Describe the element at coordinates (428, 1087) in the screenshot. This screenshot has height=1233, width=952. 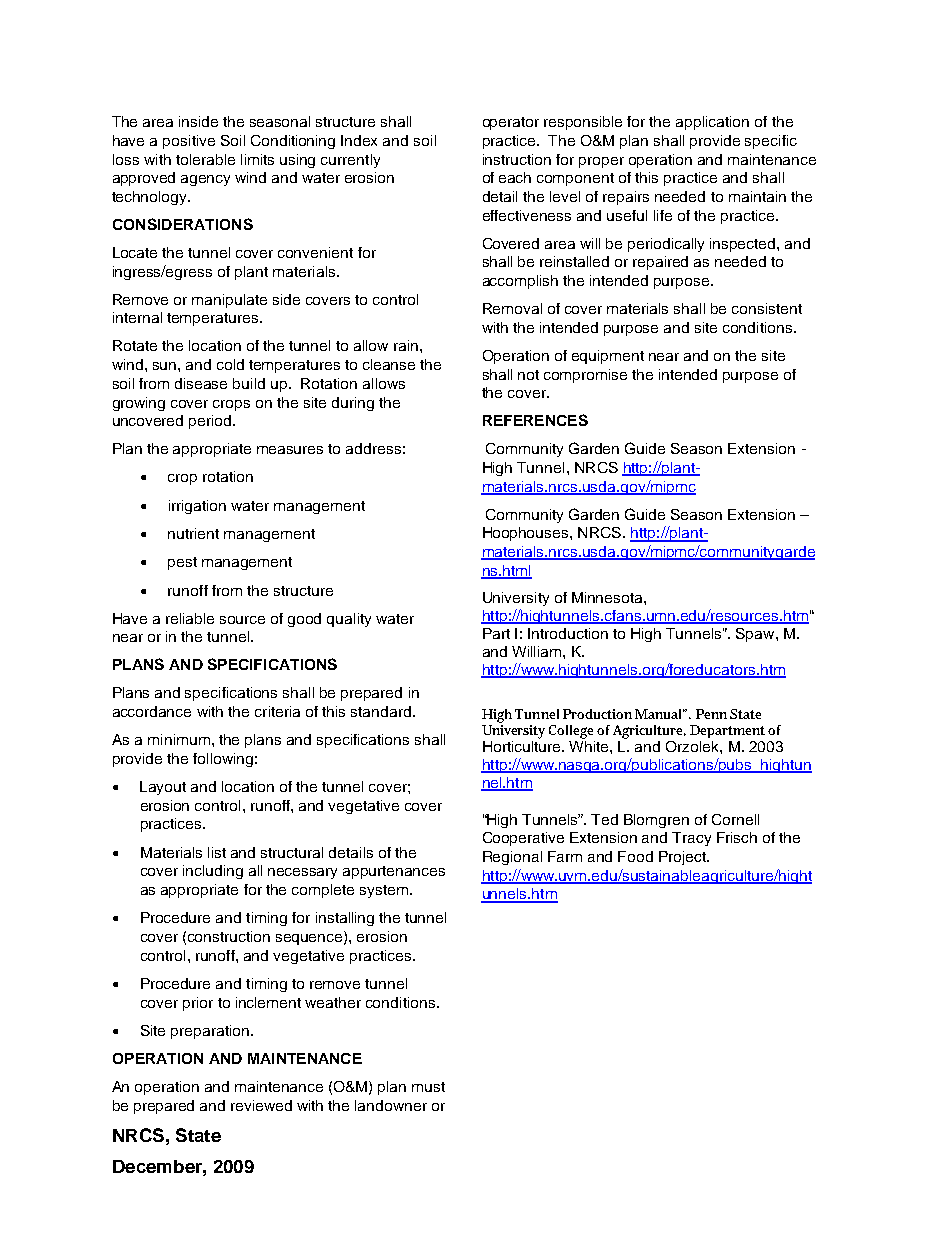
I see `must` at that location.
